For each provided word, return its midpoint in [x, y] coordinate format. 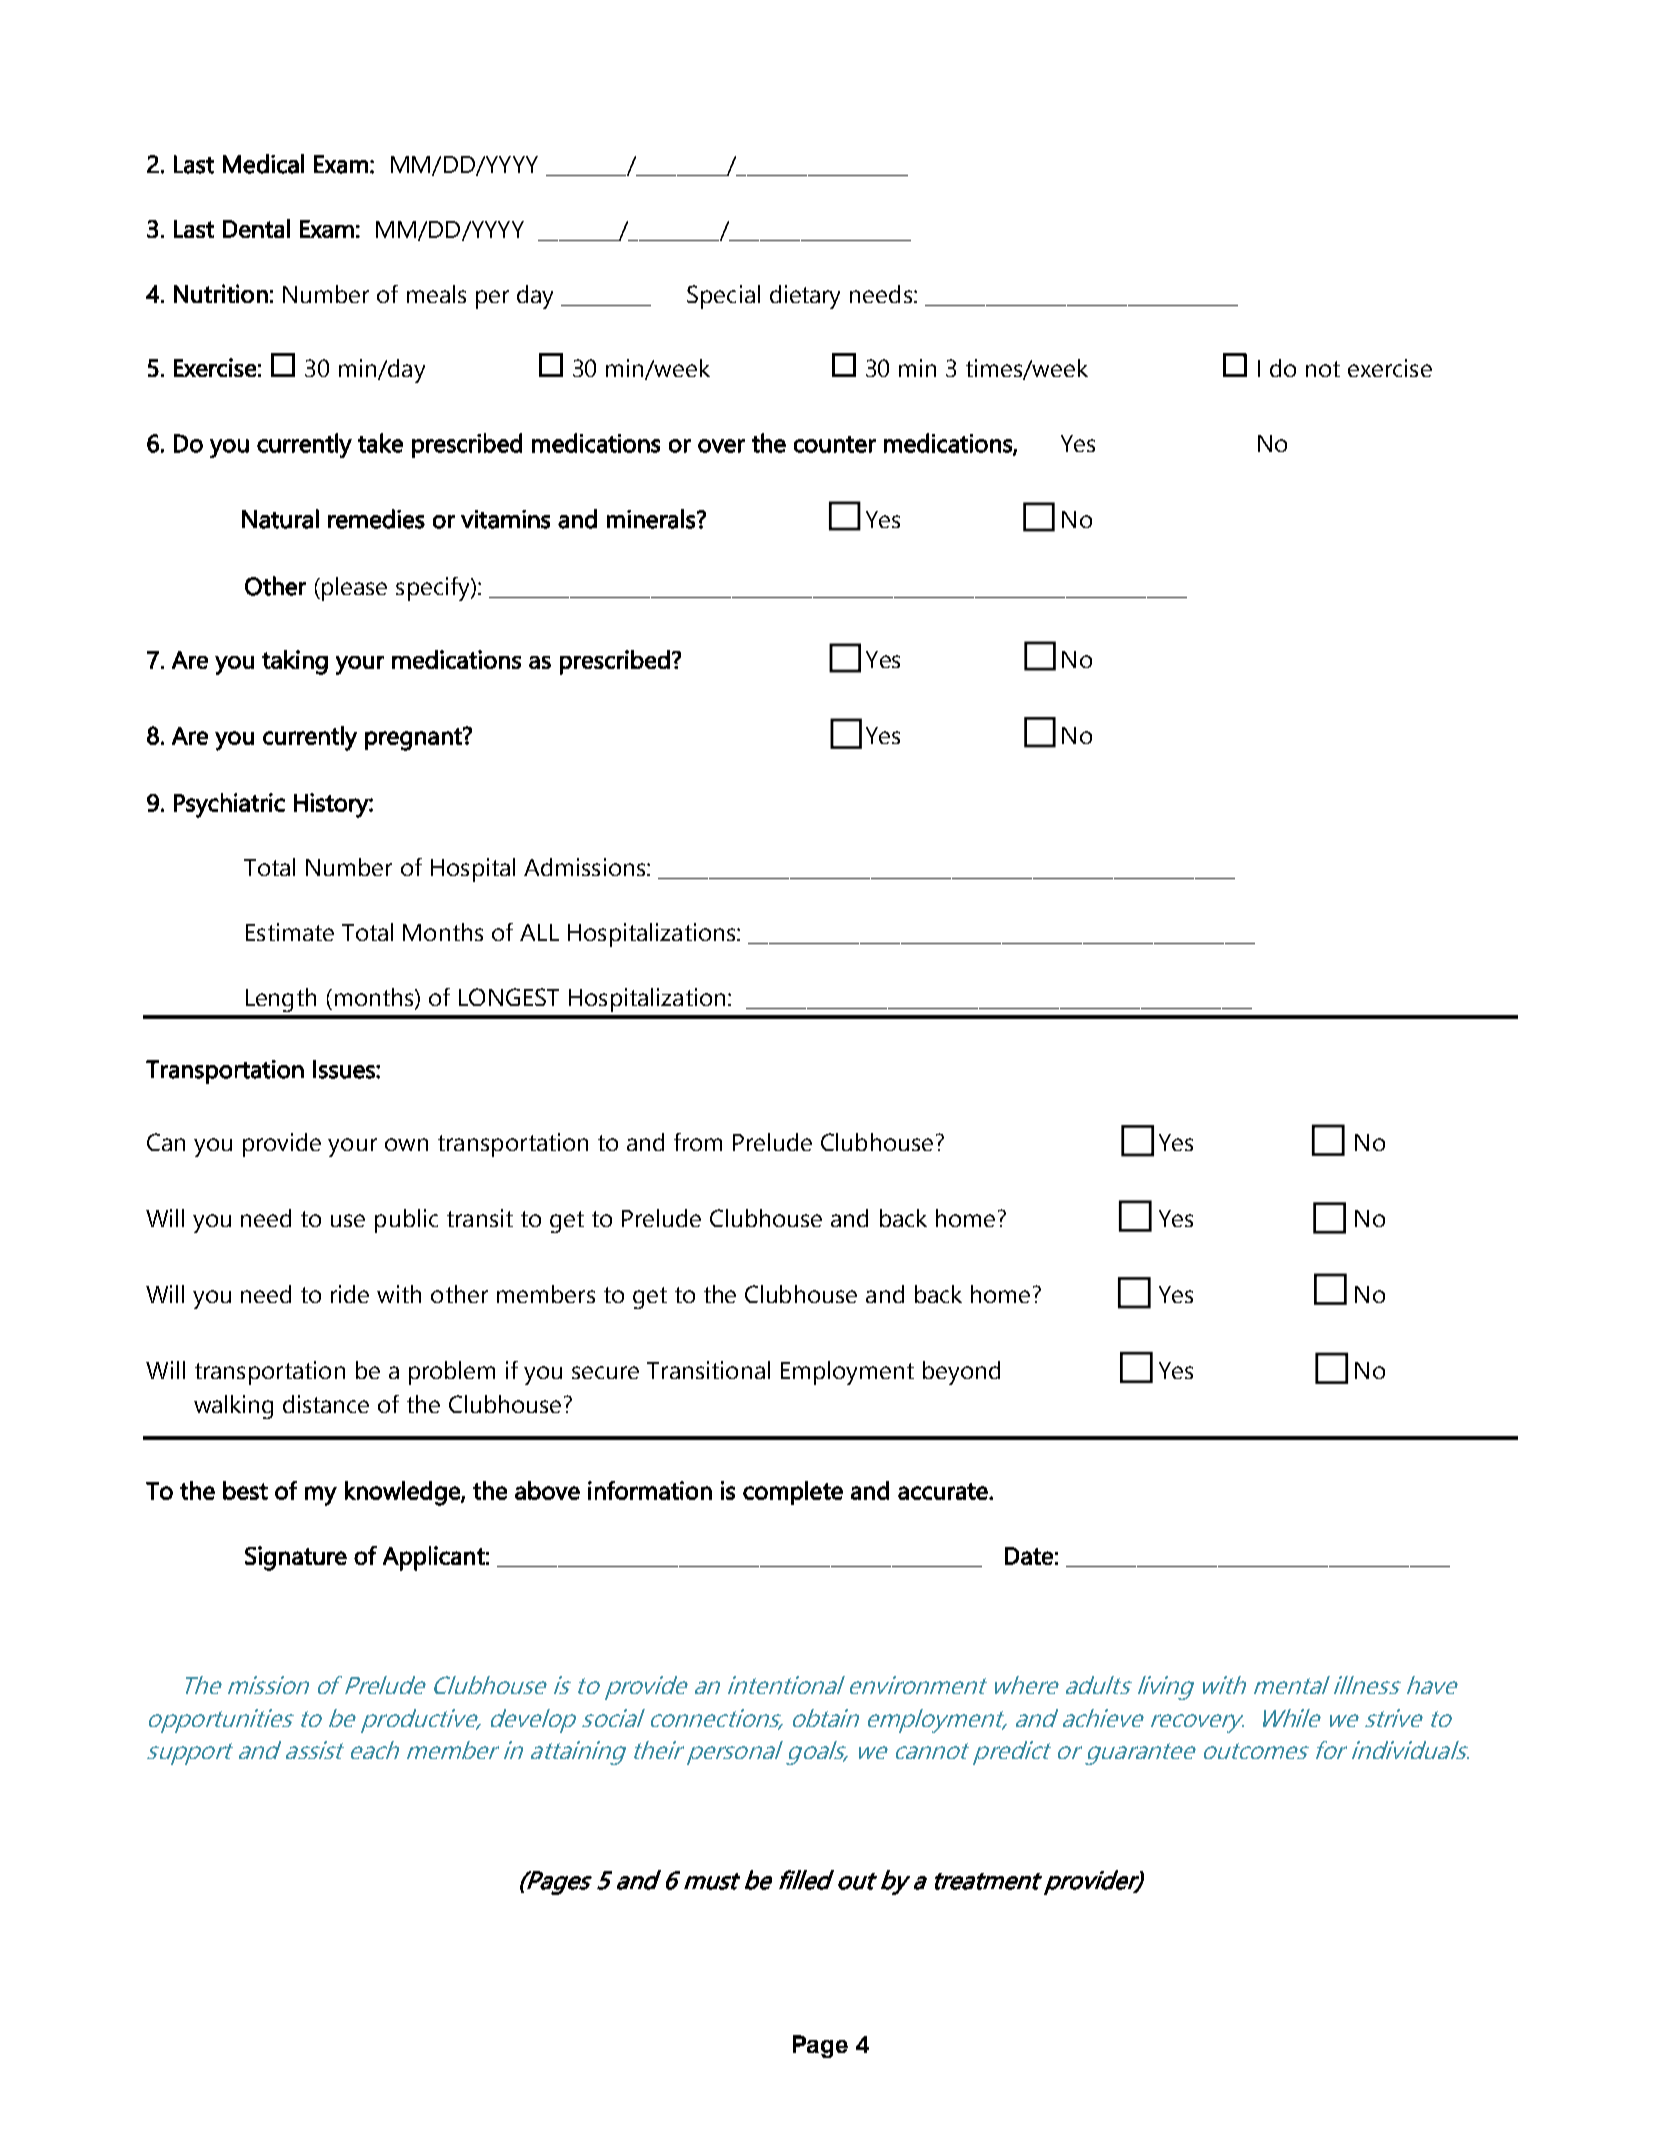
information [650, 1490]
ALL [539, 932]
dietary [805, 297]
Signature [296, 1558]
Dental [256, 228]
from [698, 1142]
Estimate [290, 932]
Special [723, 297]
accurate [944, 1491]
